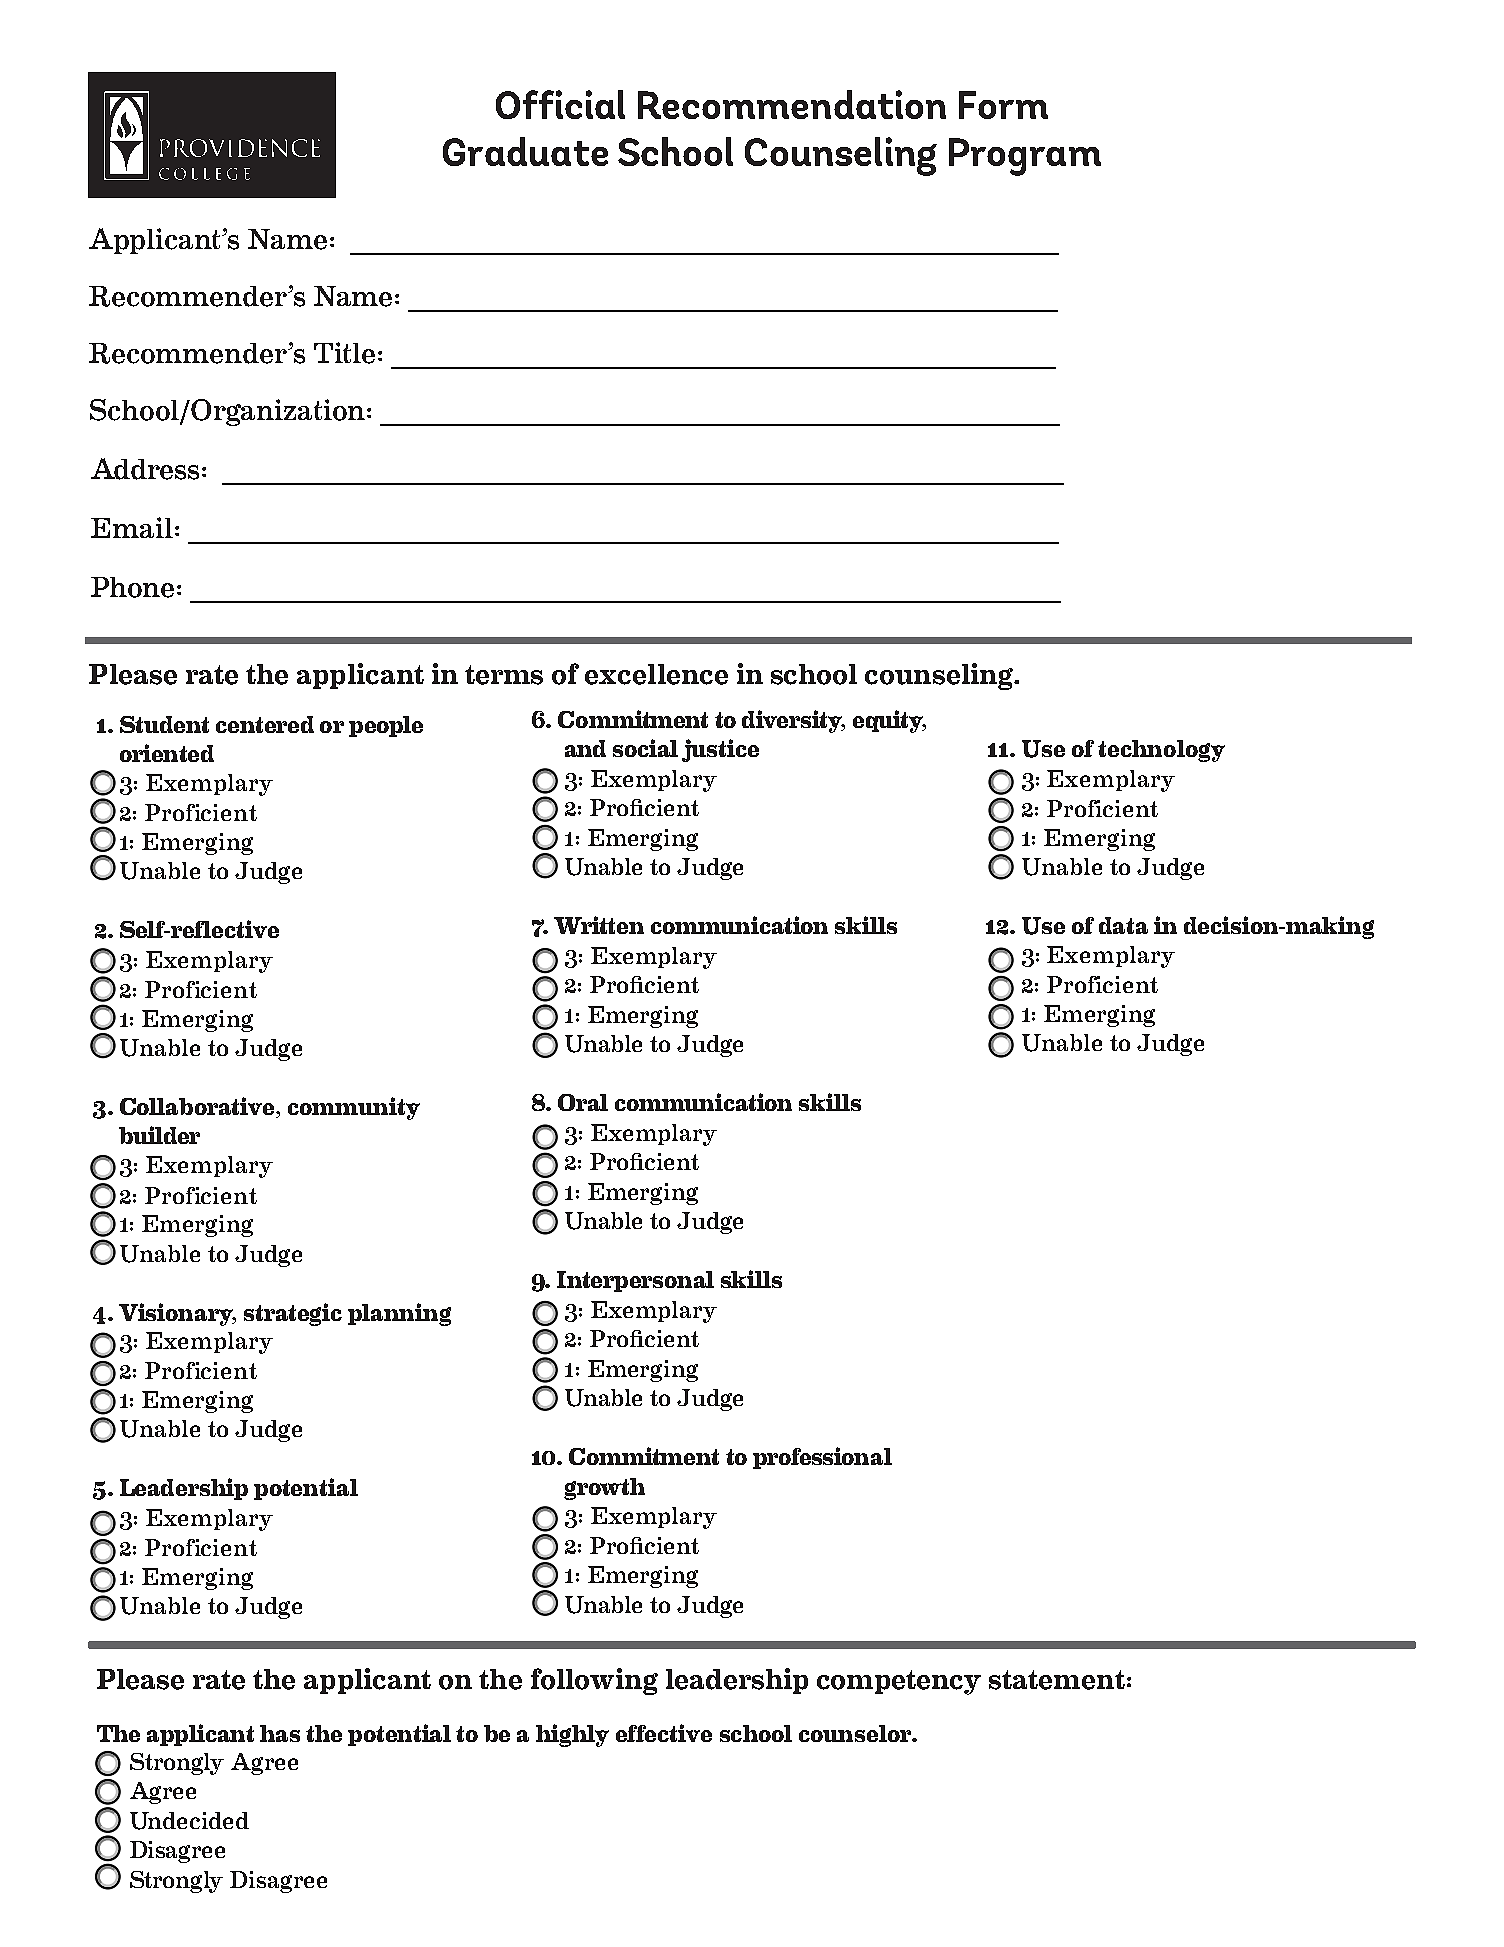  I want to click on excellence, so click(656, 674).
